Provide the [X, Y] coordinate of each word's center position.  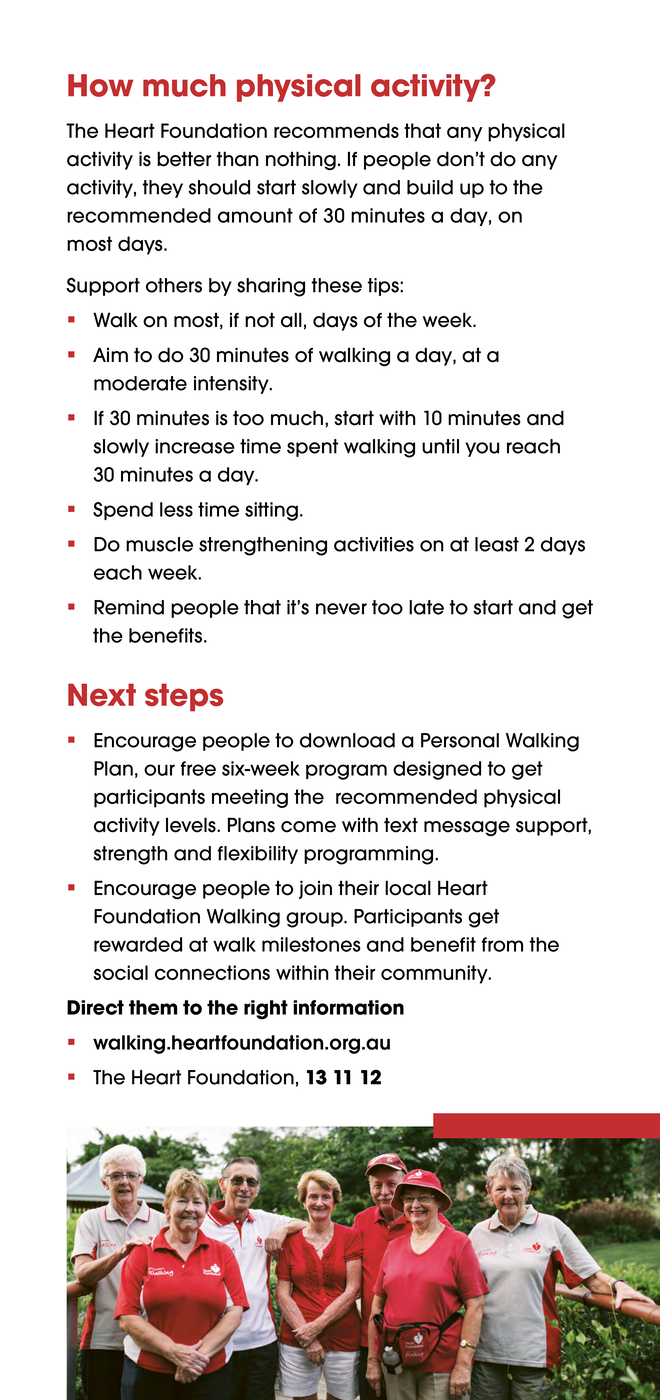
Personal [460, 740]
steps [184, 697]
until [440, 446]
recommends [336, 130]
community [435, 974]
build [430, 187]
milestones [311, 944]
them [153, 1007]
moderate [140, 383]
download [347, 740]
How [100, 85]
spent [312, 448]
